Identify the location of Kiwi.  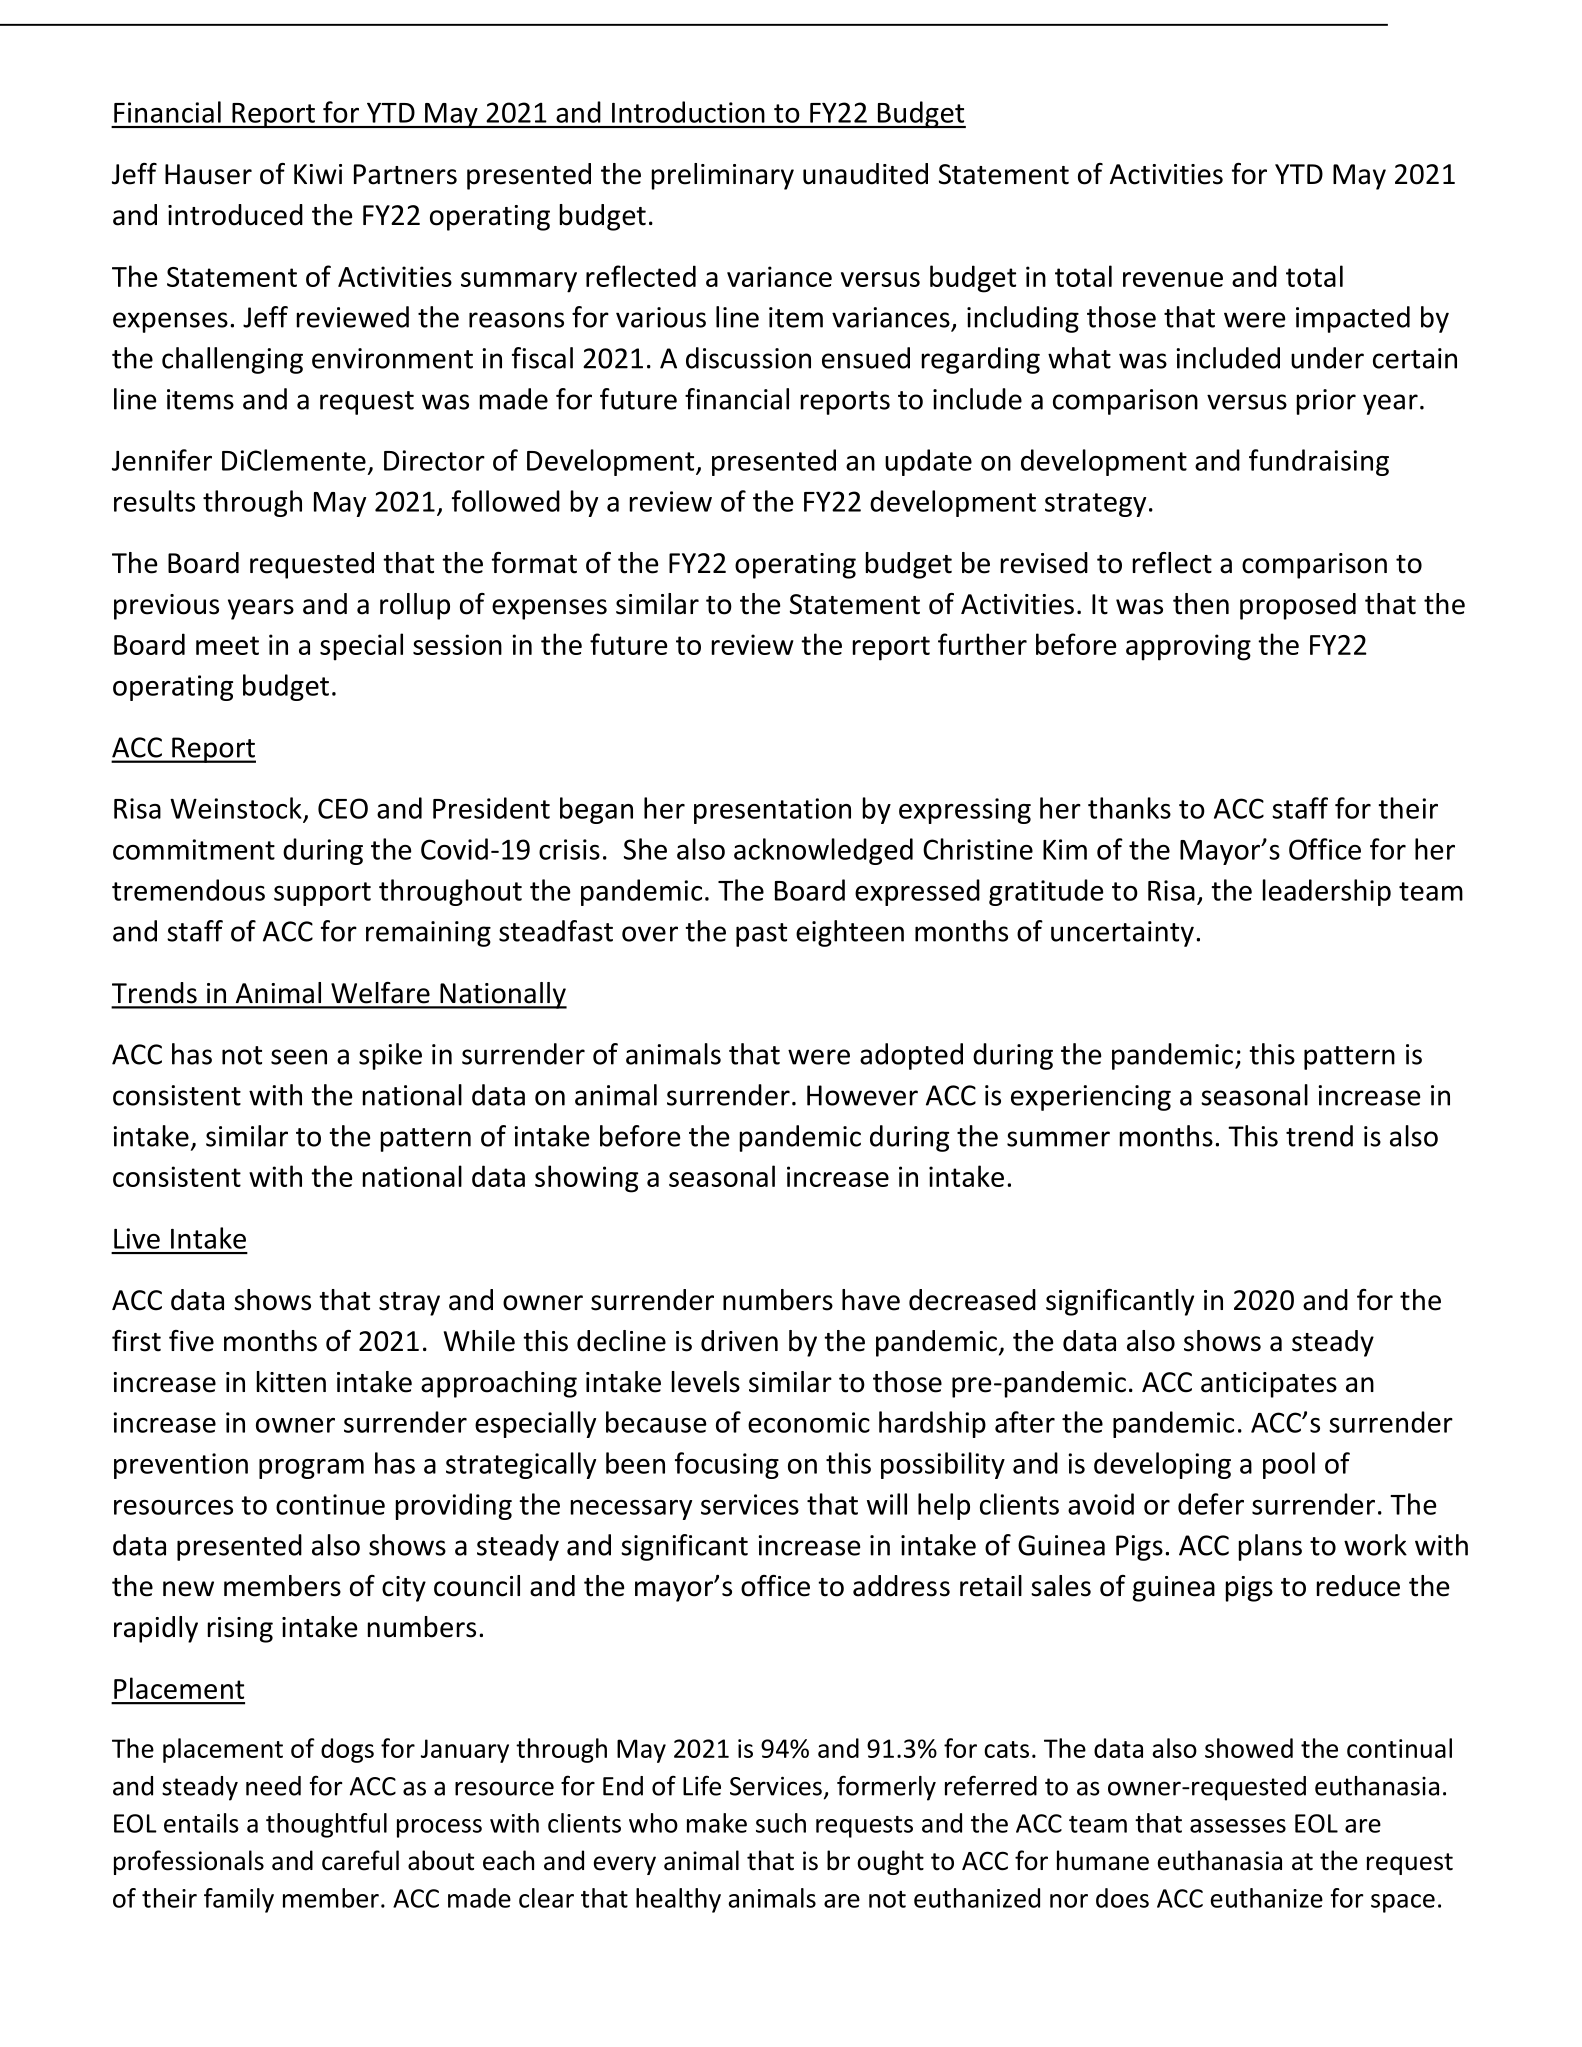
(318, 174).
